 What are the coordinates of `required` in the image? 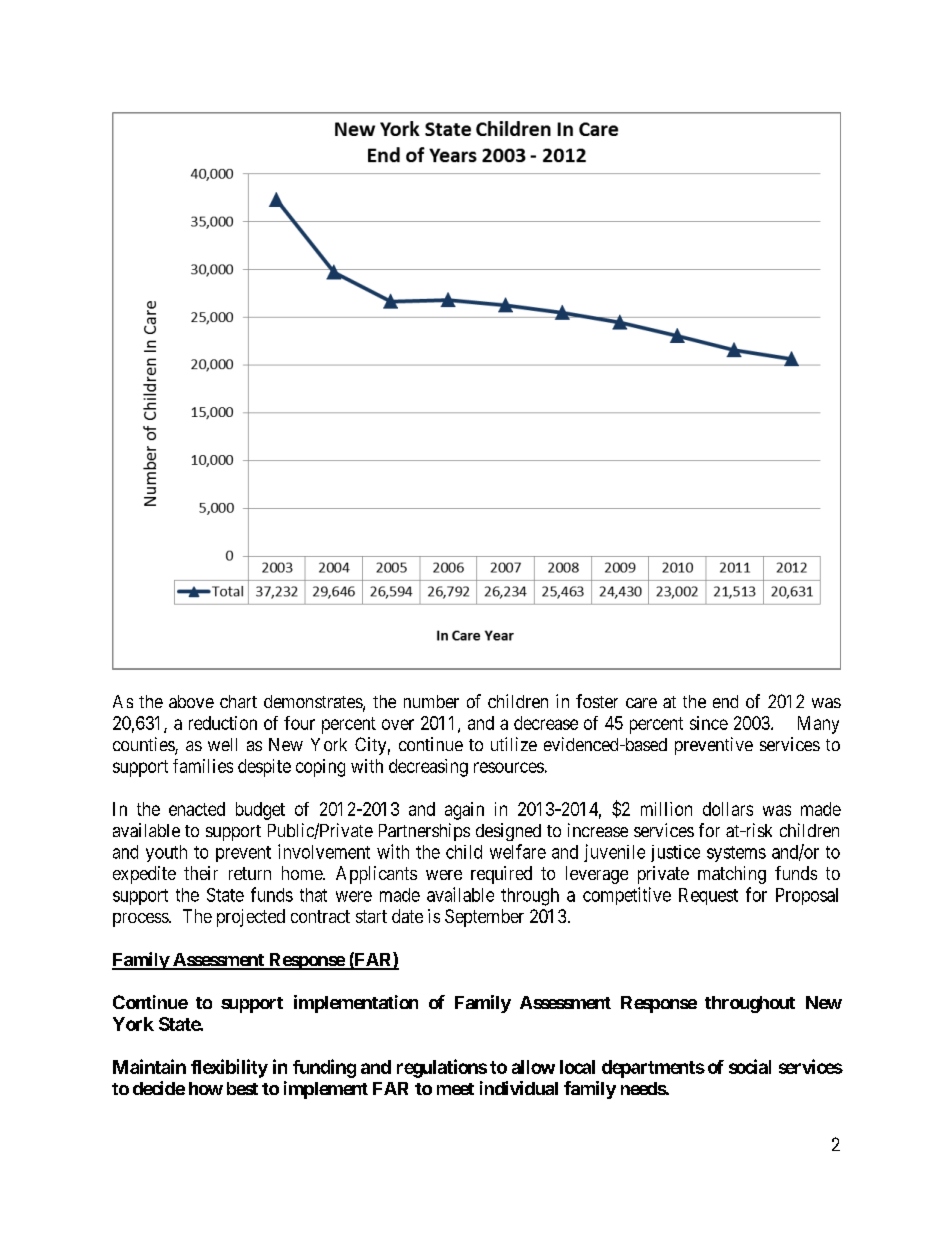 It's located at (501, 875).
